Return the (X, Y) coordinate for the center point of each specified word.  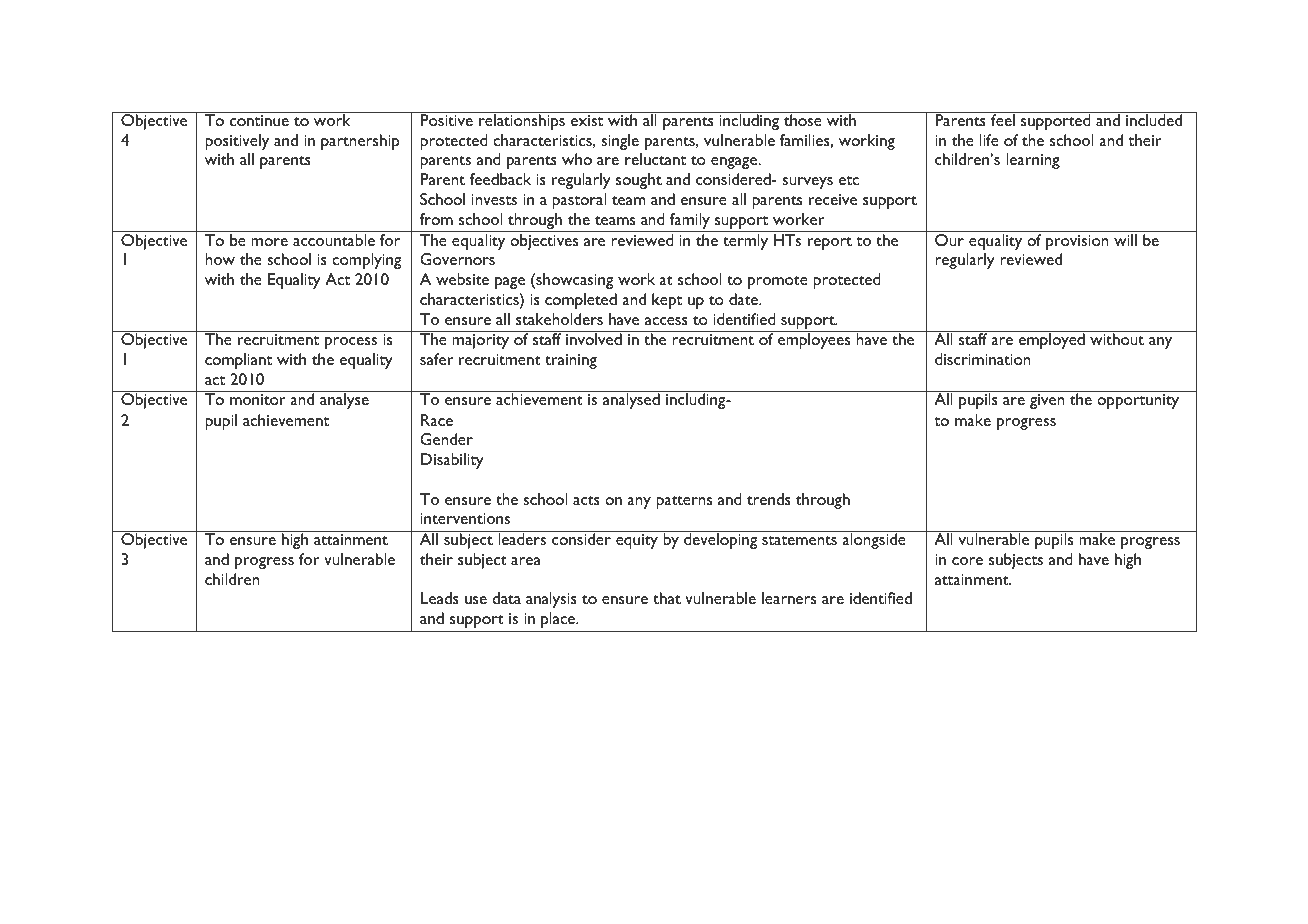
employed (1052, 341)
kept (667, 301)
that (667, 598)
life (989, 140)
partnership (360, 142)
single (620, 142)
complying (366, 261)
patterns (684, 502)
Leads (440, 598)
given (1047, 401)
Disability (452, 461)
